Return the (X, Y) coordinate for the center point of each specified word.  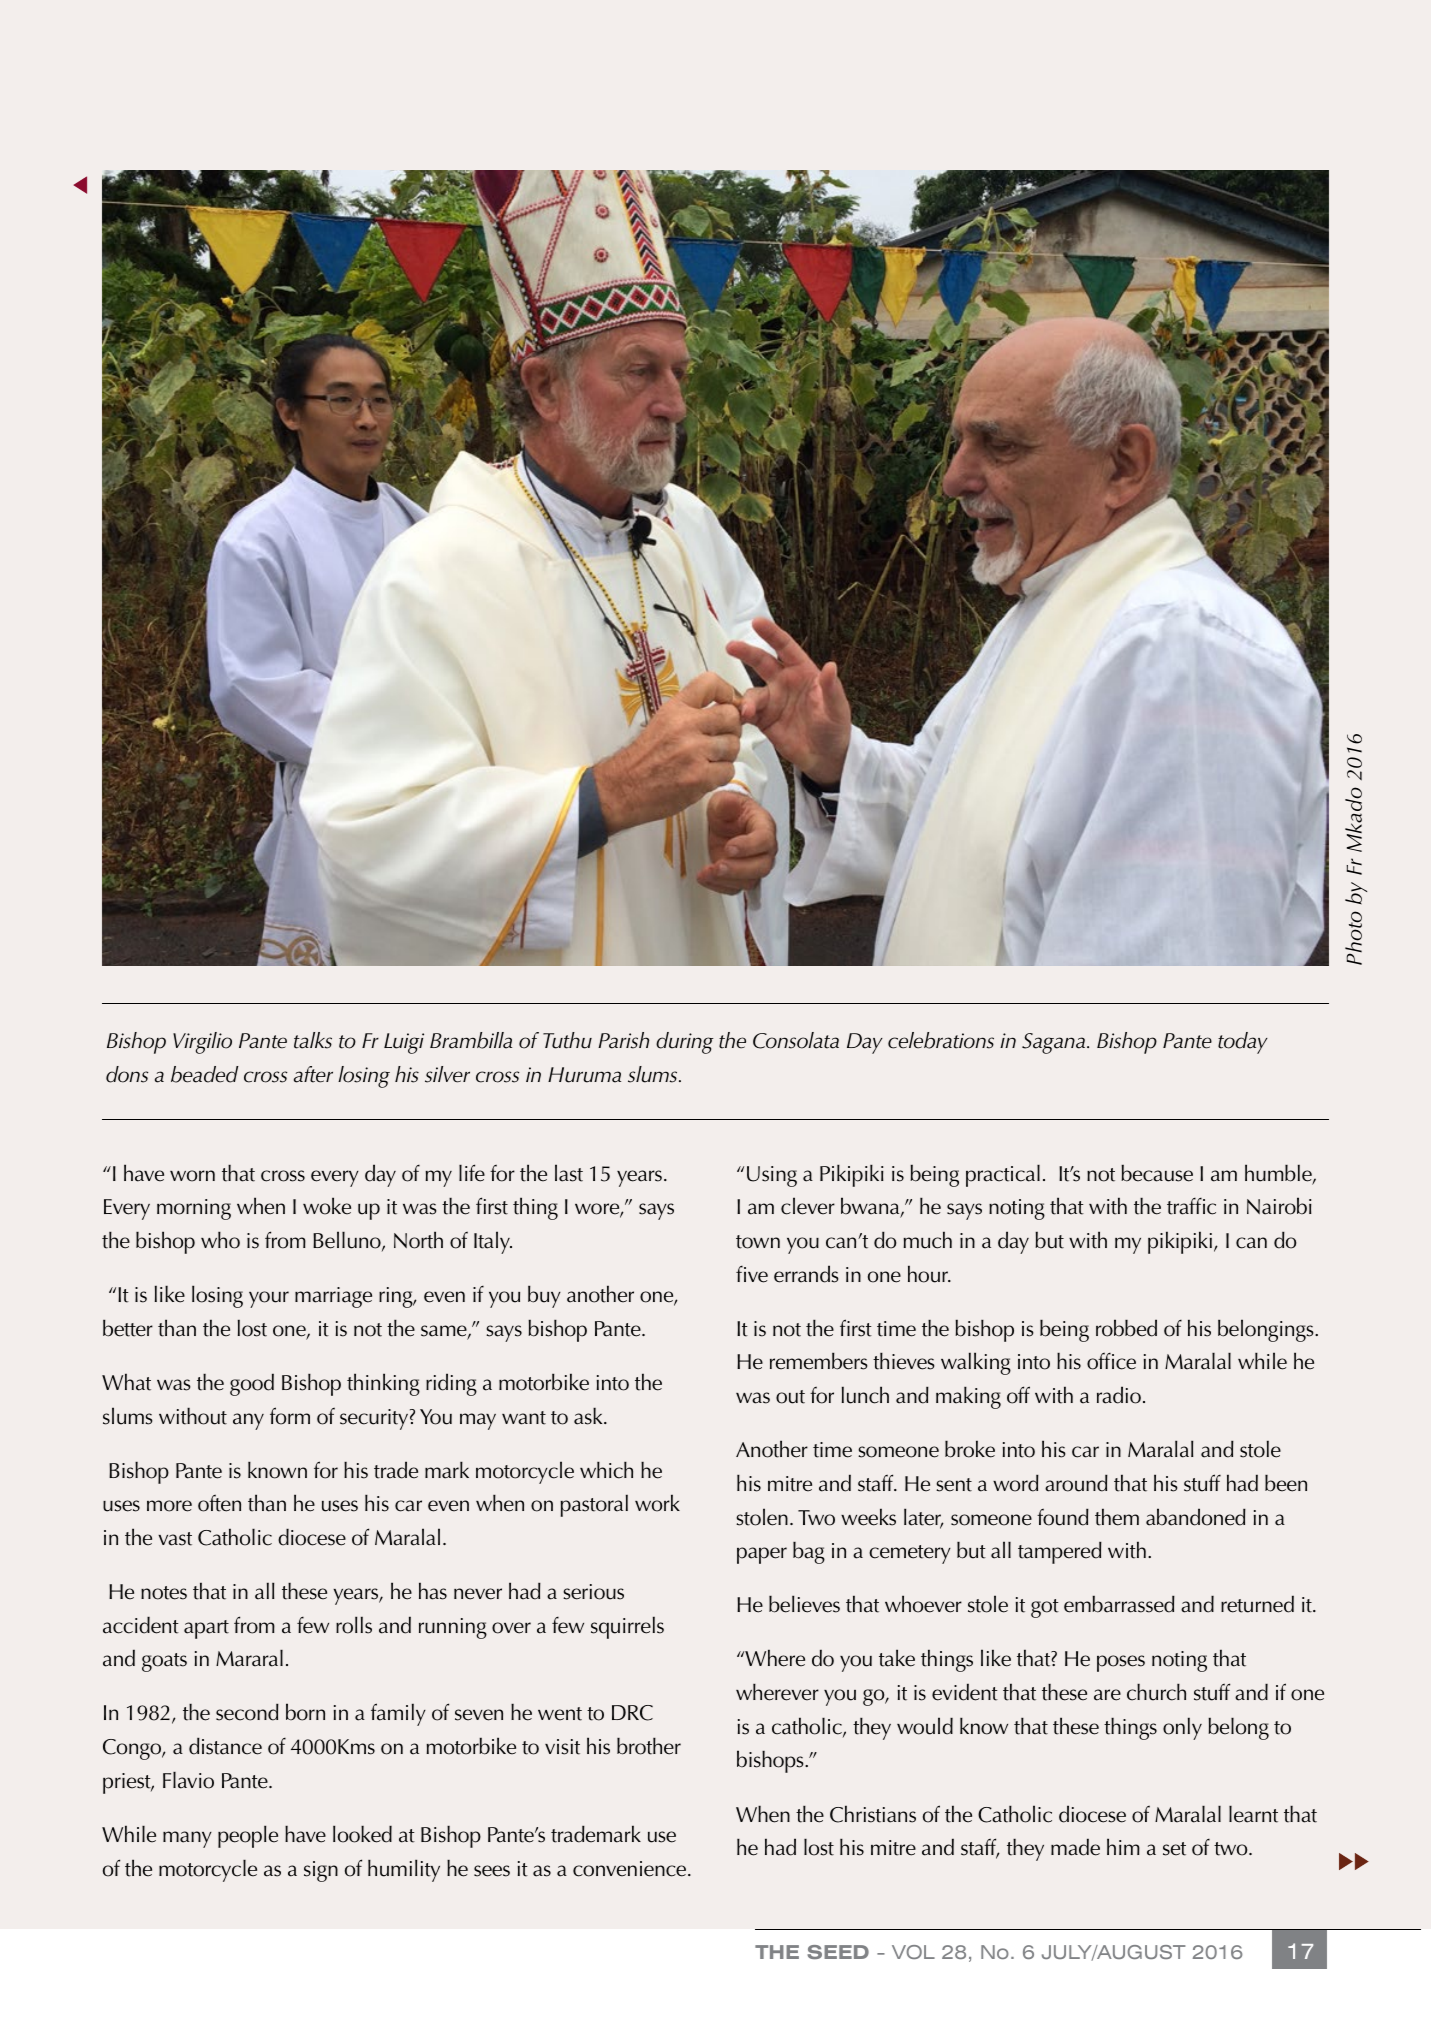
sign (321, 1871)
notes (164, 1593)
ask (589, 1416)
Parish (623, 1040)
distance (225, 1746)
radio (1119, 1395)
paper (762, 1555)
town (758, 1242)
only (1182, 1728)
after (313, 1074)
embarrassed (1119, 1604)
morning (194, 1209)
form (290, 1416)
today (1243, 1043)
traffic (1191, 1206)
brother (649, 1746)
